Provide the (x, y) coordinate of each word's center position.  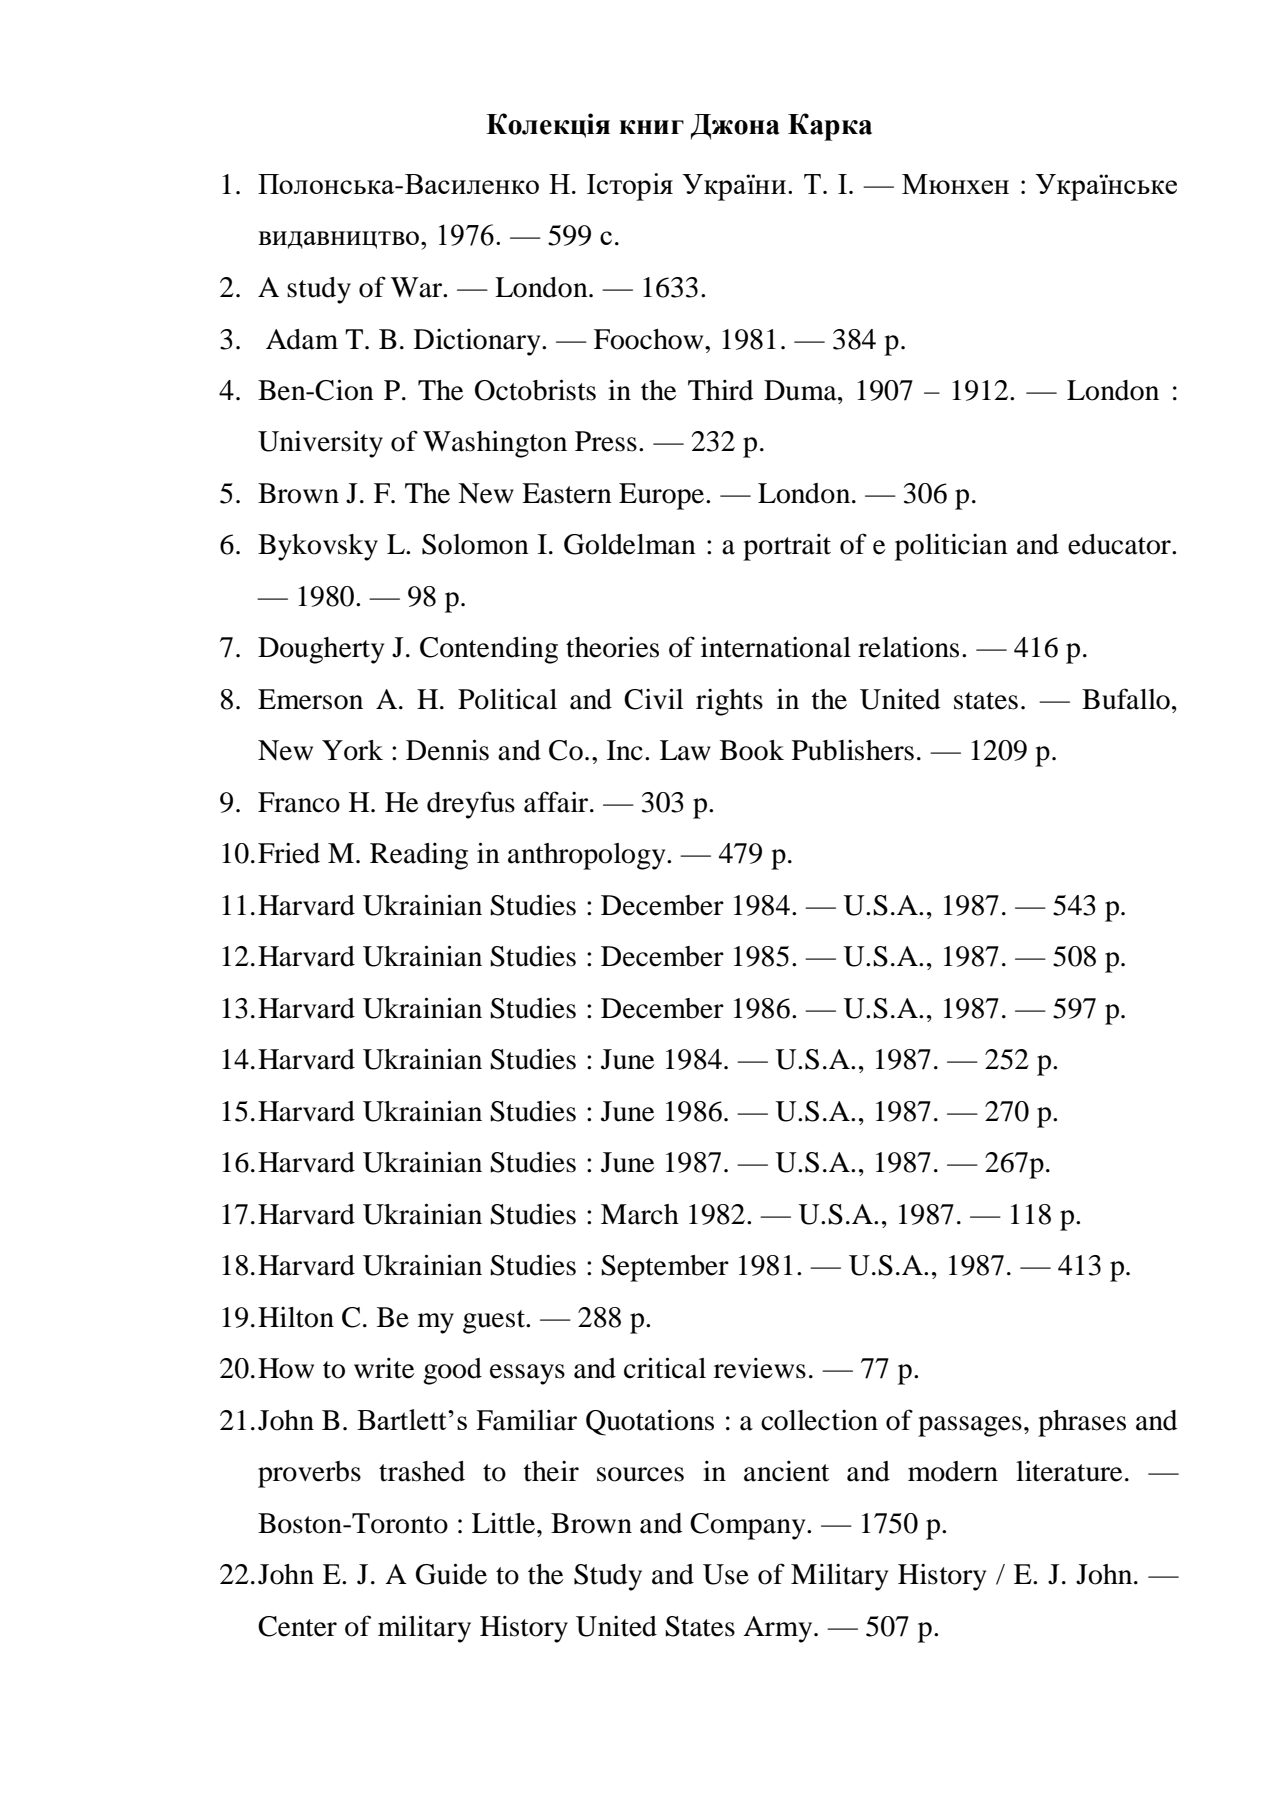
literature (1069, 1471)
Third (720, 390)
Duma (801, 390)
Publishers (853, 750)
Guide (451, 1574)
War (418, 287)
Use (726, 1574)
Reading (419, 856)
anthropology (588, 856)
